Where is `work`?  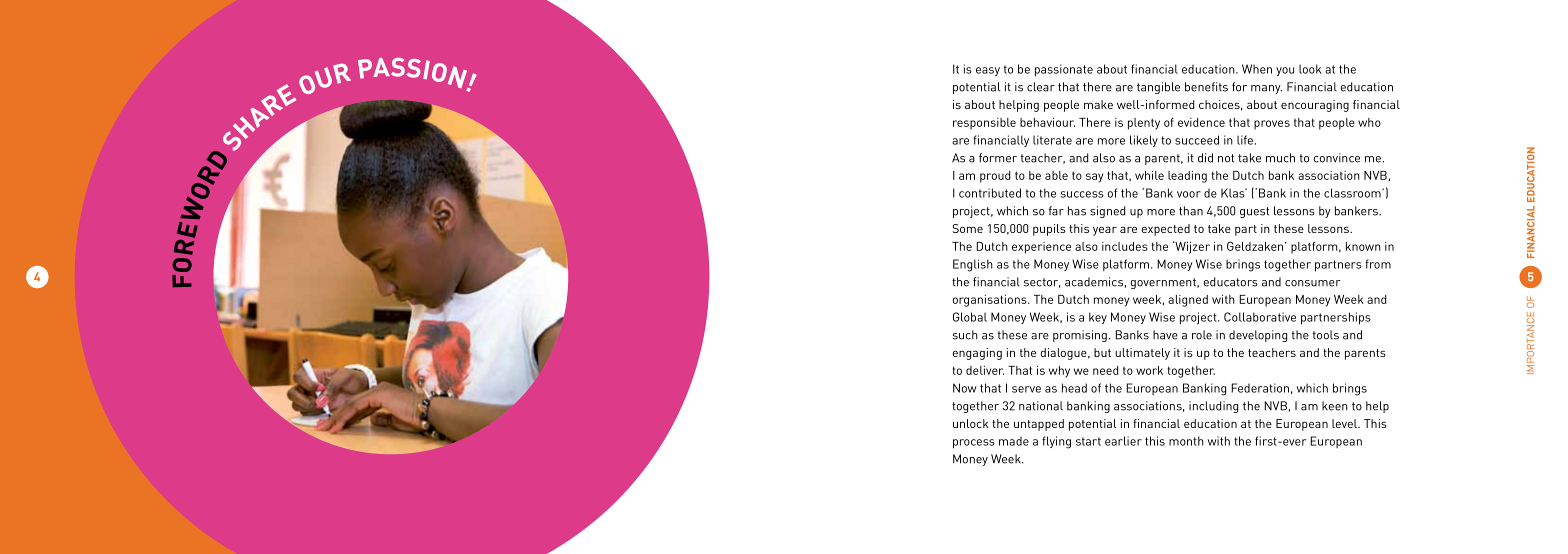 work is located at coordinates (1149, 370).
